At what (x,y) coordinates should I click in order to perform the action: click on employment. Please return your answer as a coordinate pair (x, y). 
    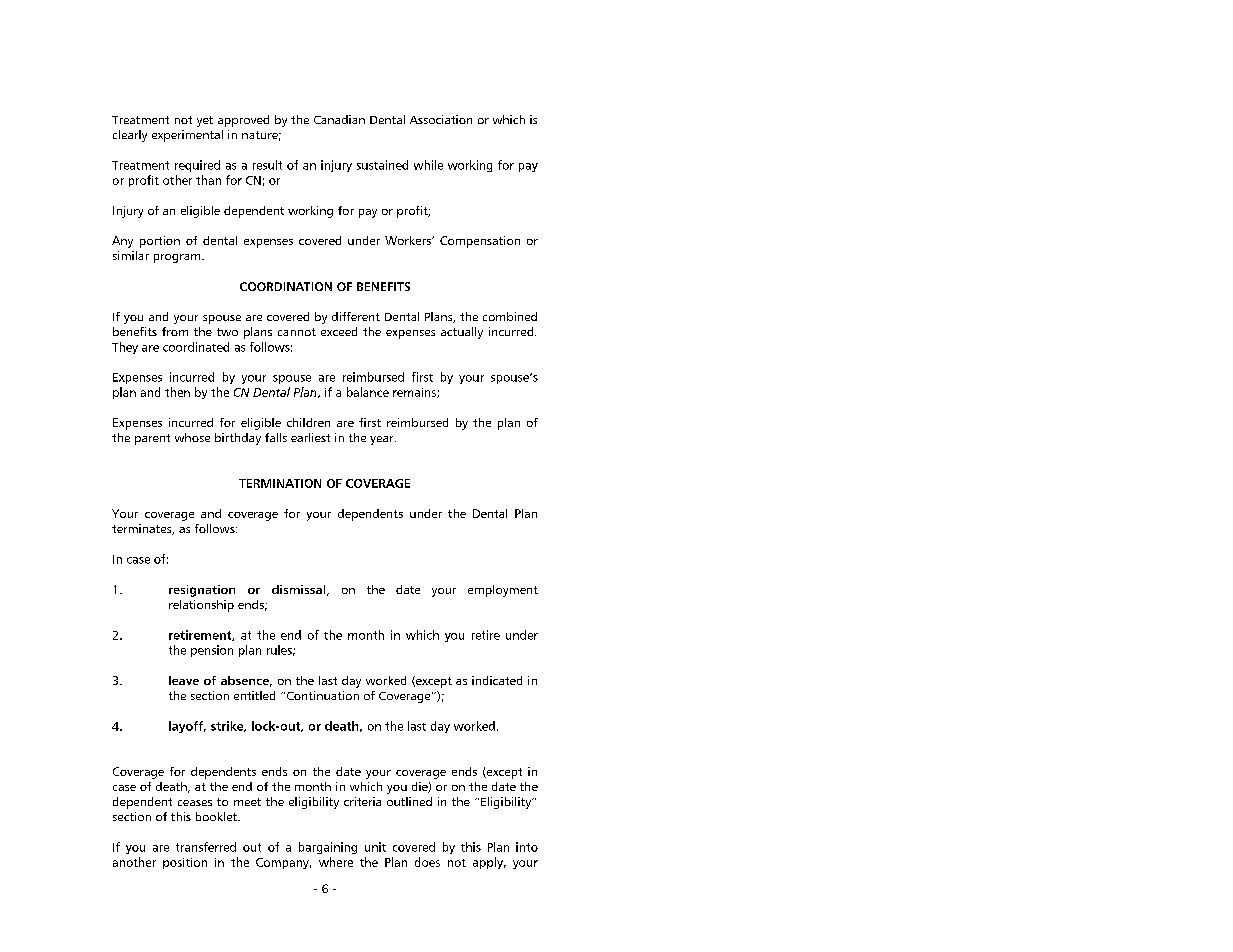
    Looking at the image, I should click on (503, 591).
